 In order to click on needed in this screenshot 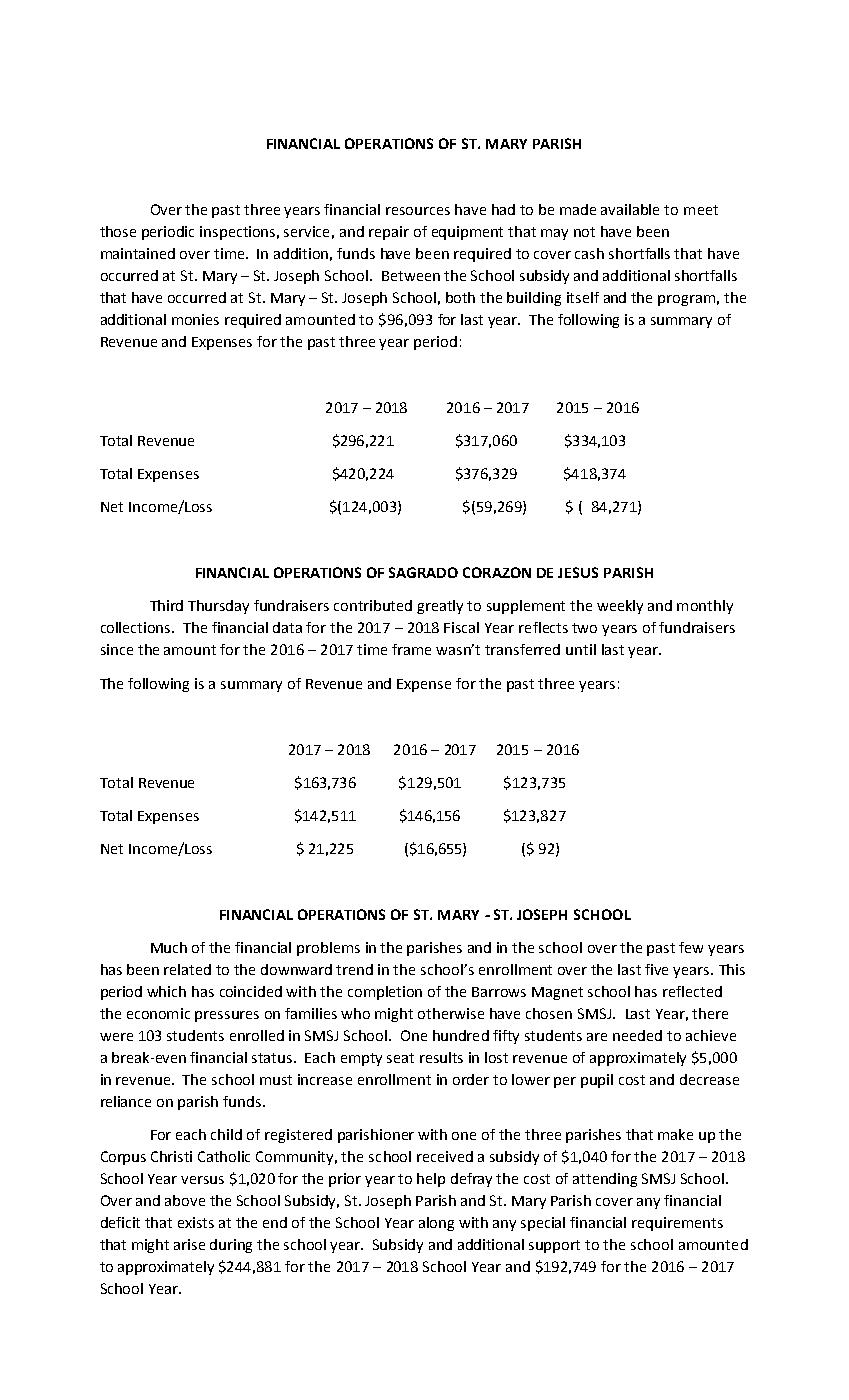, I will do `click(637, 1035)`.
